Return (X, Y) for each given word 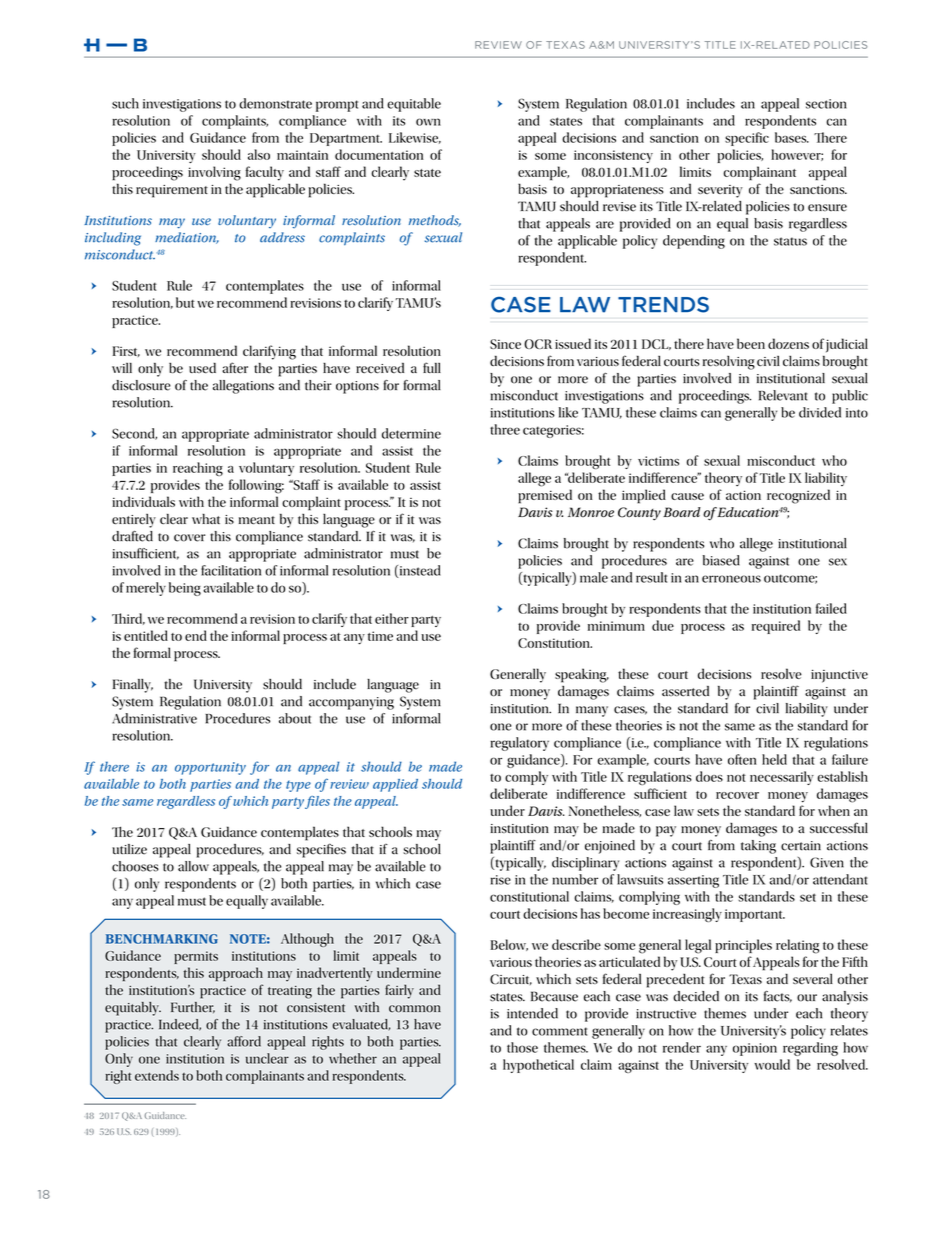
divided (820, 412)
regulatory (520, 744)
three (505, 429)
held (774, 759)
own (428, 122)
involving (214, 173)
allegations (243, 387)
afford (244, 1041)
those (522, 1047)
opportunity (210, 768)
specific (747, 139)
